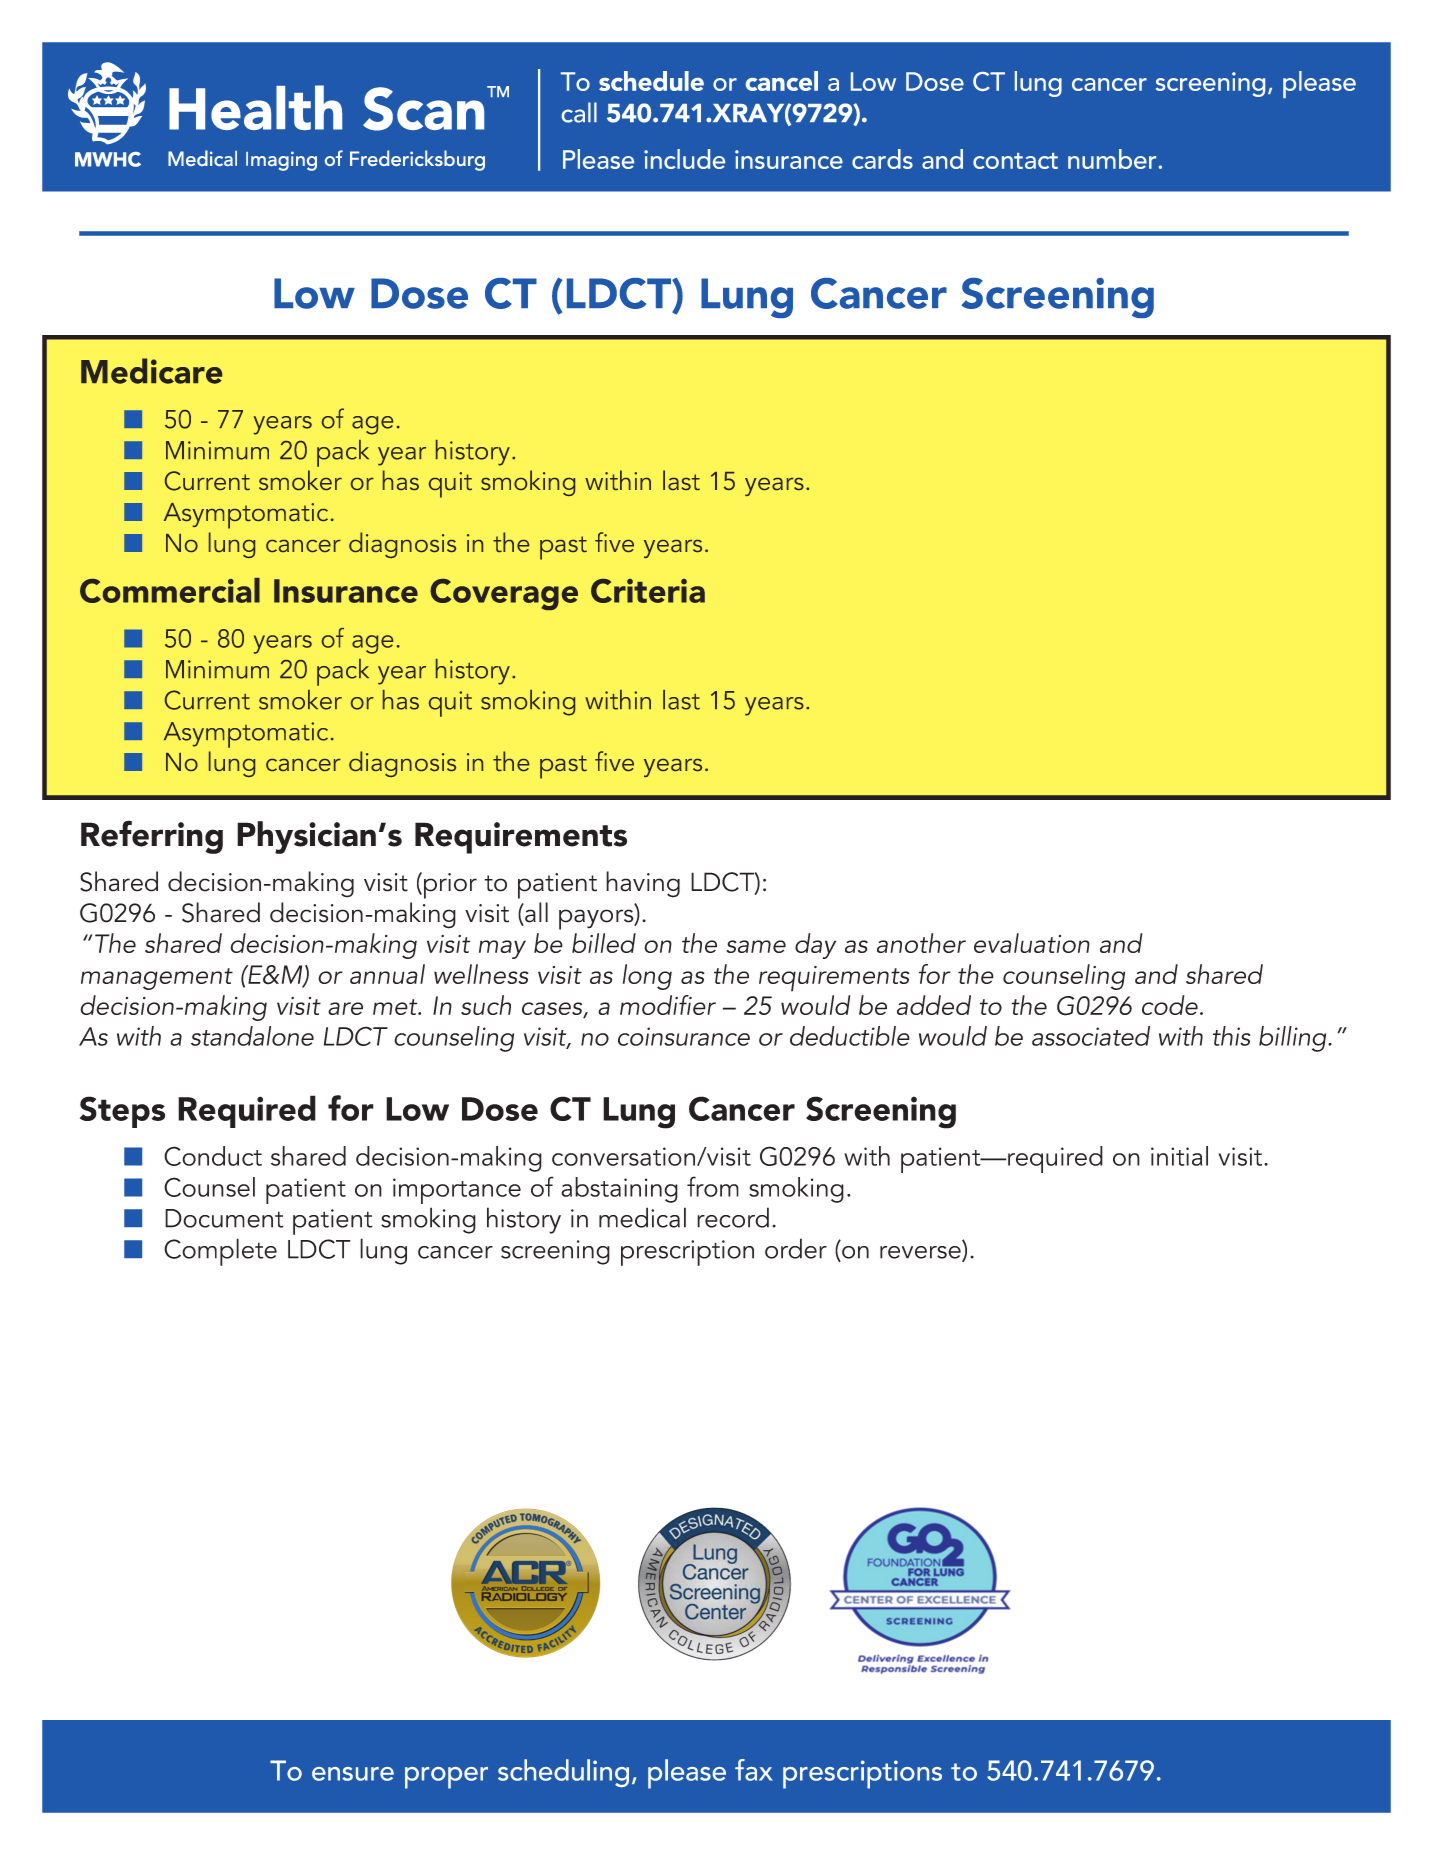  What do you see at coordinates (579, 112) in the page?
I see `call` at bounding box center [579, 112].
